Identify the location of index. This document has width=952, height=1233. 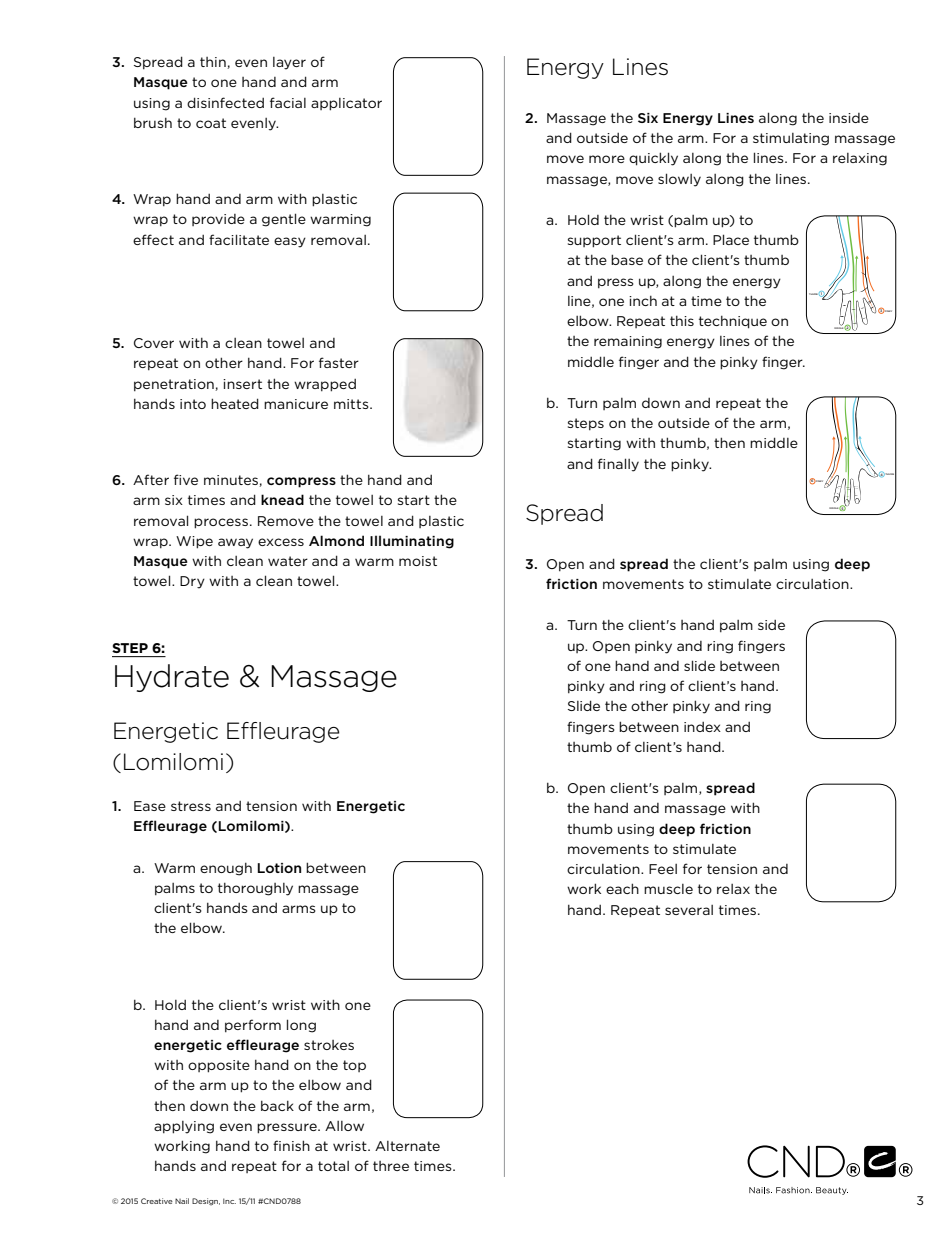
(702, 727).
